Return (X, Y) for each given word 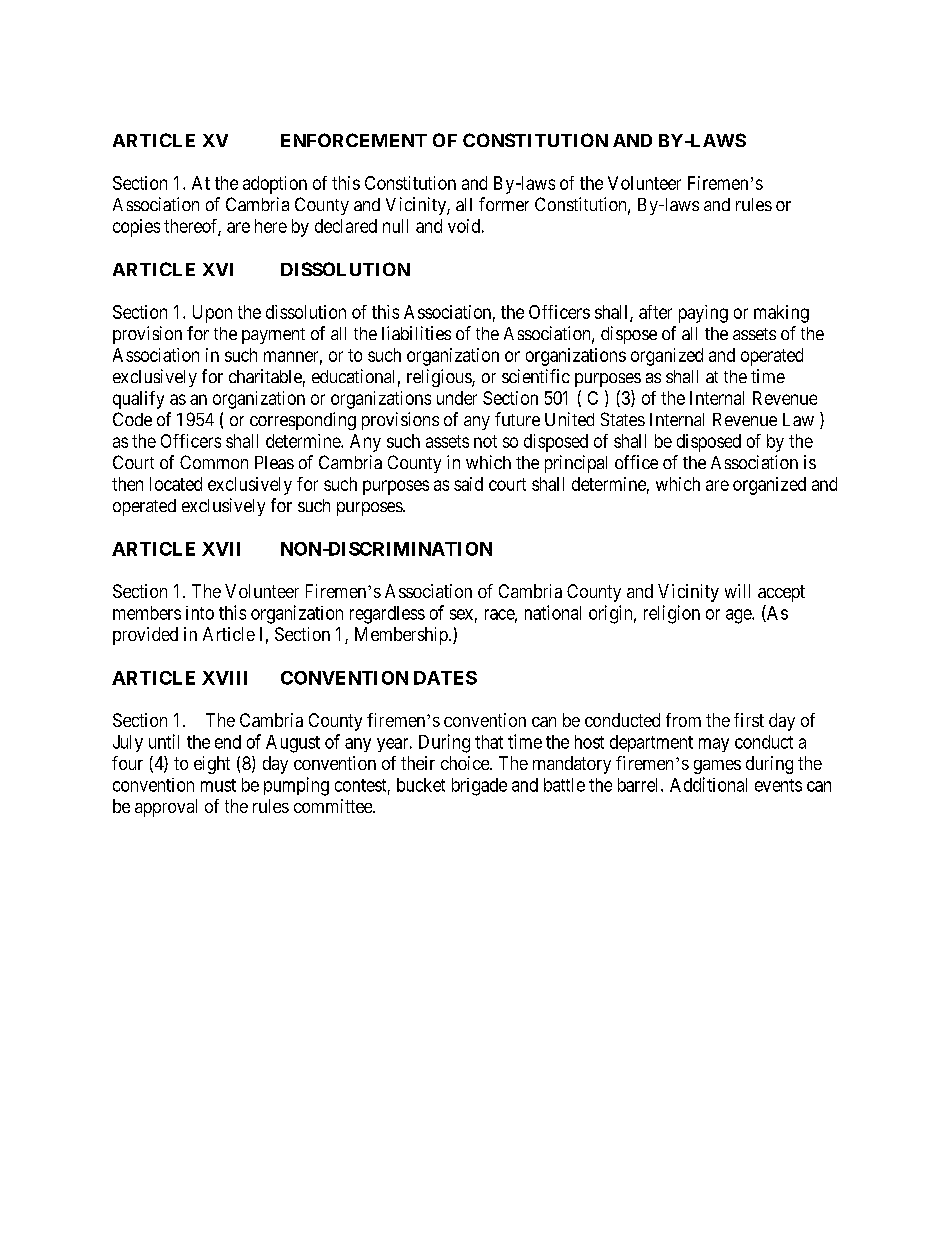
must (218, 785)
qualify (138, 400)
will (737, 591)
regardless (387, 615)
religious (440, 378)
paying (703, 314)
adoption (275, 185)
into (200, 613)
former (504, 204)
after (655, 312)
